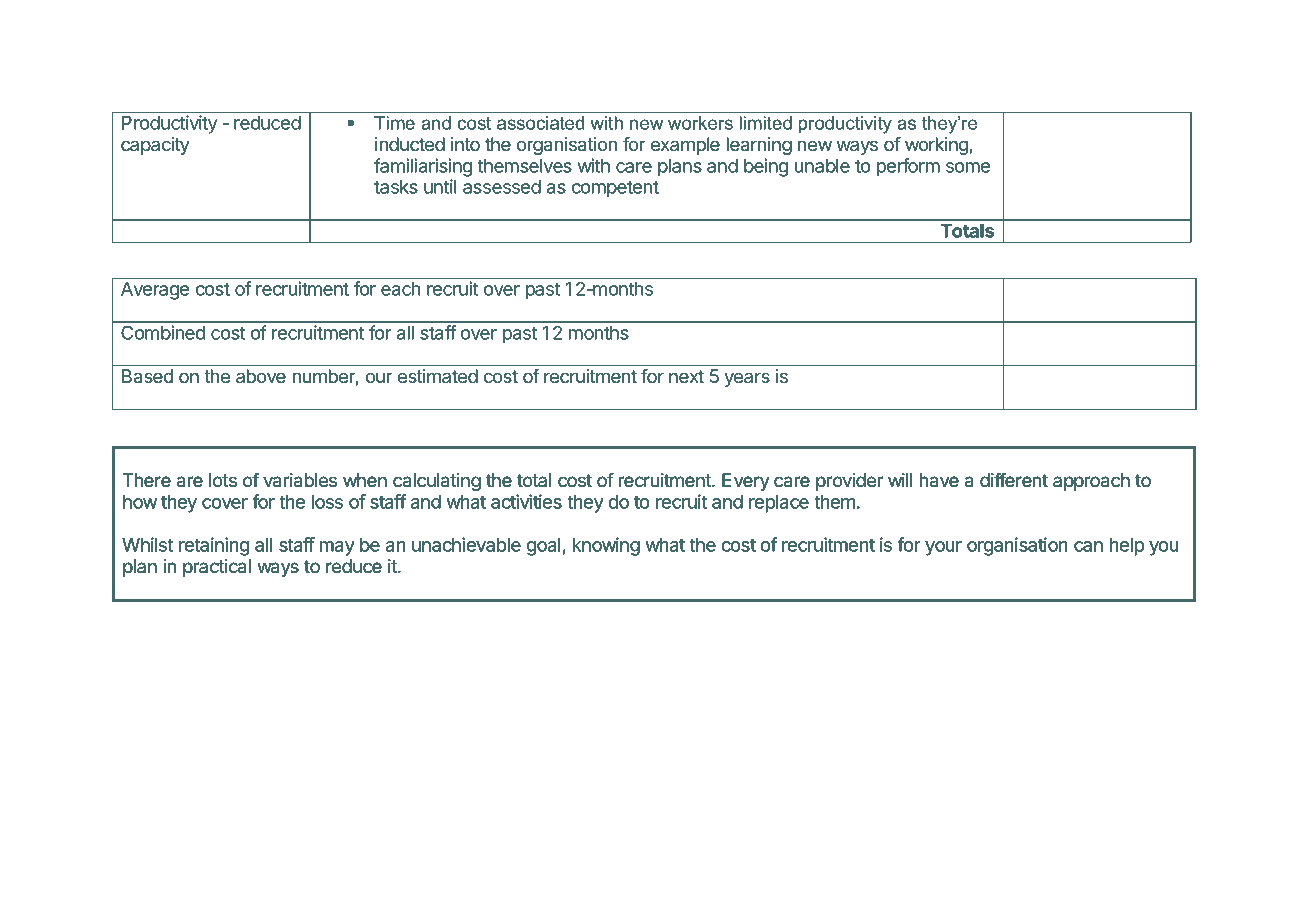  I want to click on next, so click(686, 376).
